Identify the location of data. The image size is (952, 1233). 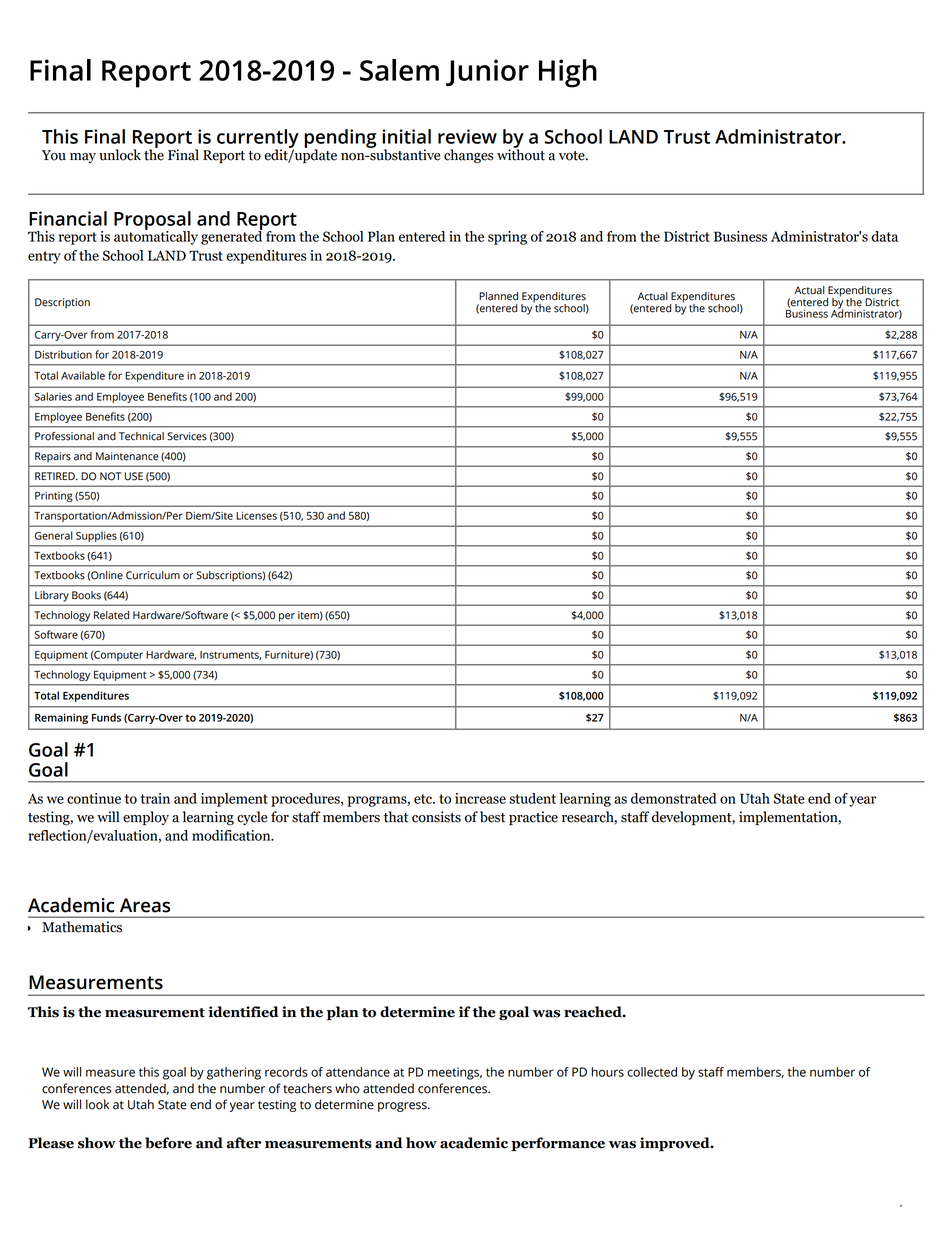
(884, 236).
